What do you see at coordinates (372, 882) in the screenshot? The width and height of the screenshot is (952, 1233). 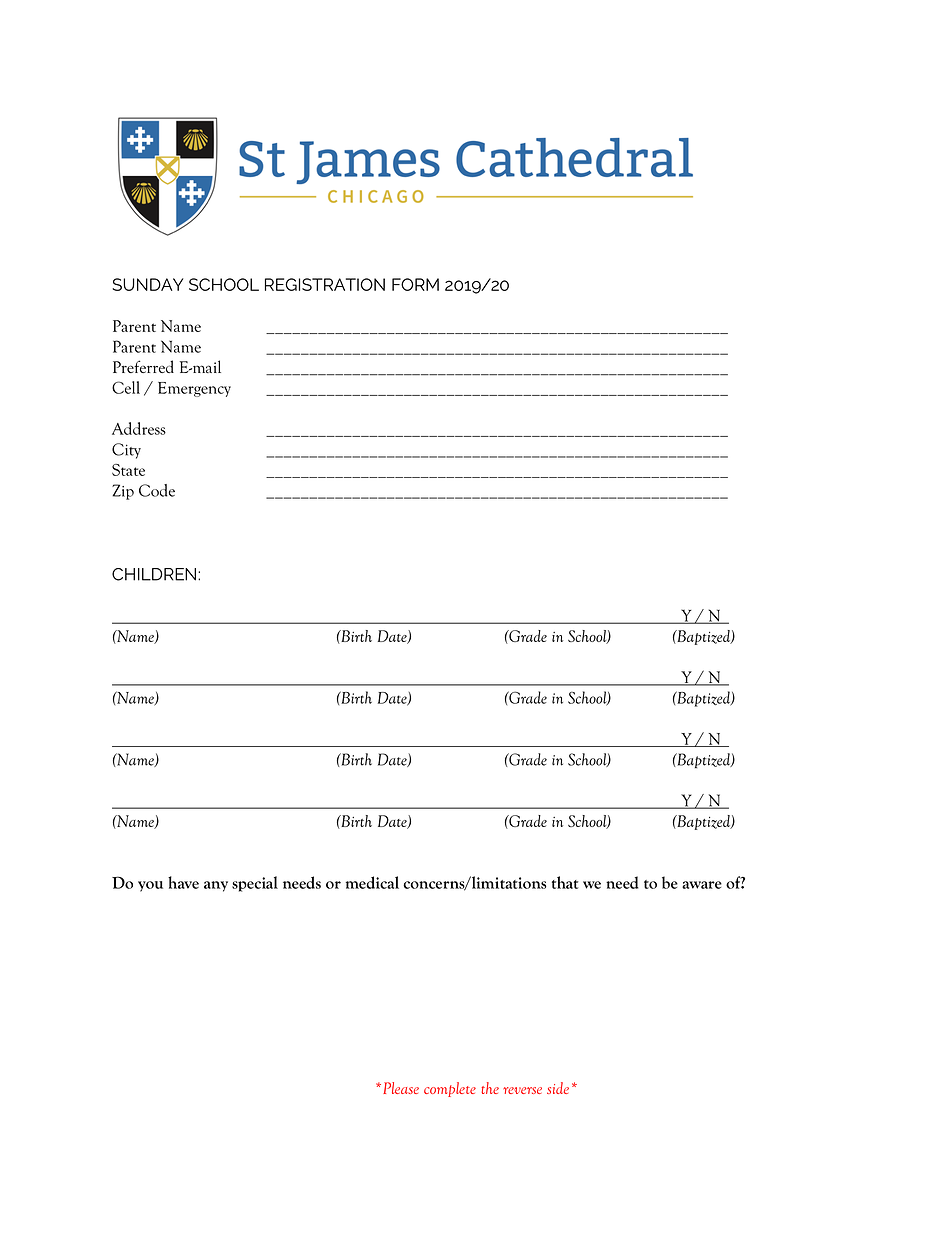 I see `medical` at bounding box center [372, 882].
